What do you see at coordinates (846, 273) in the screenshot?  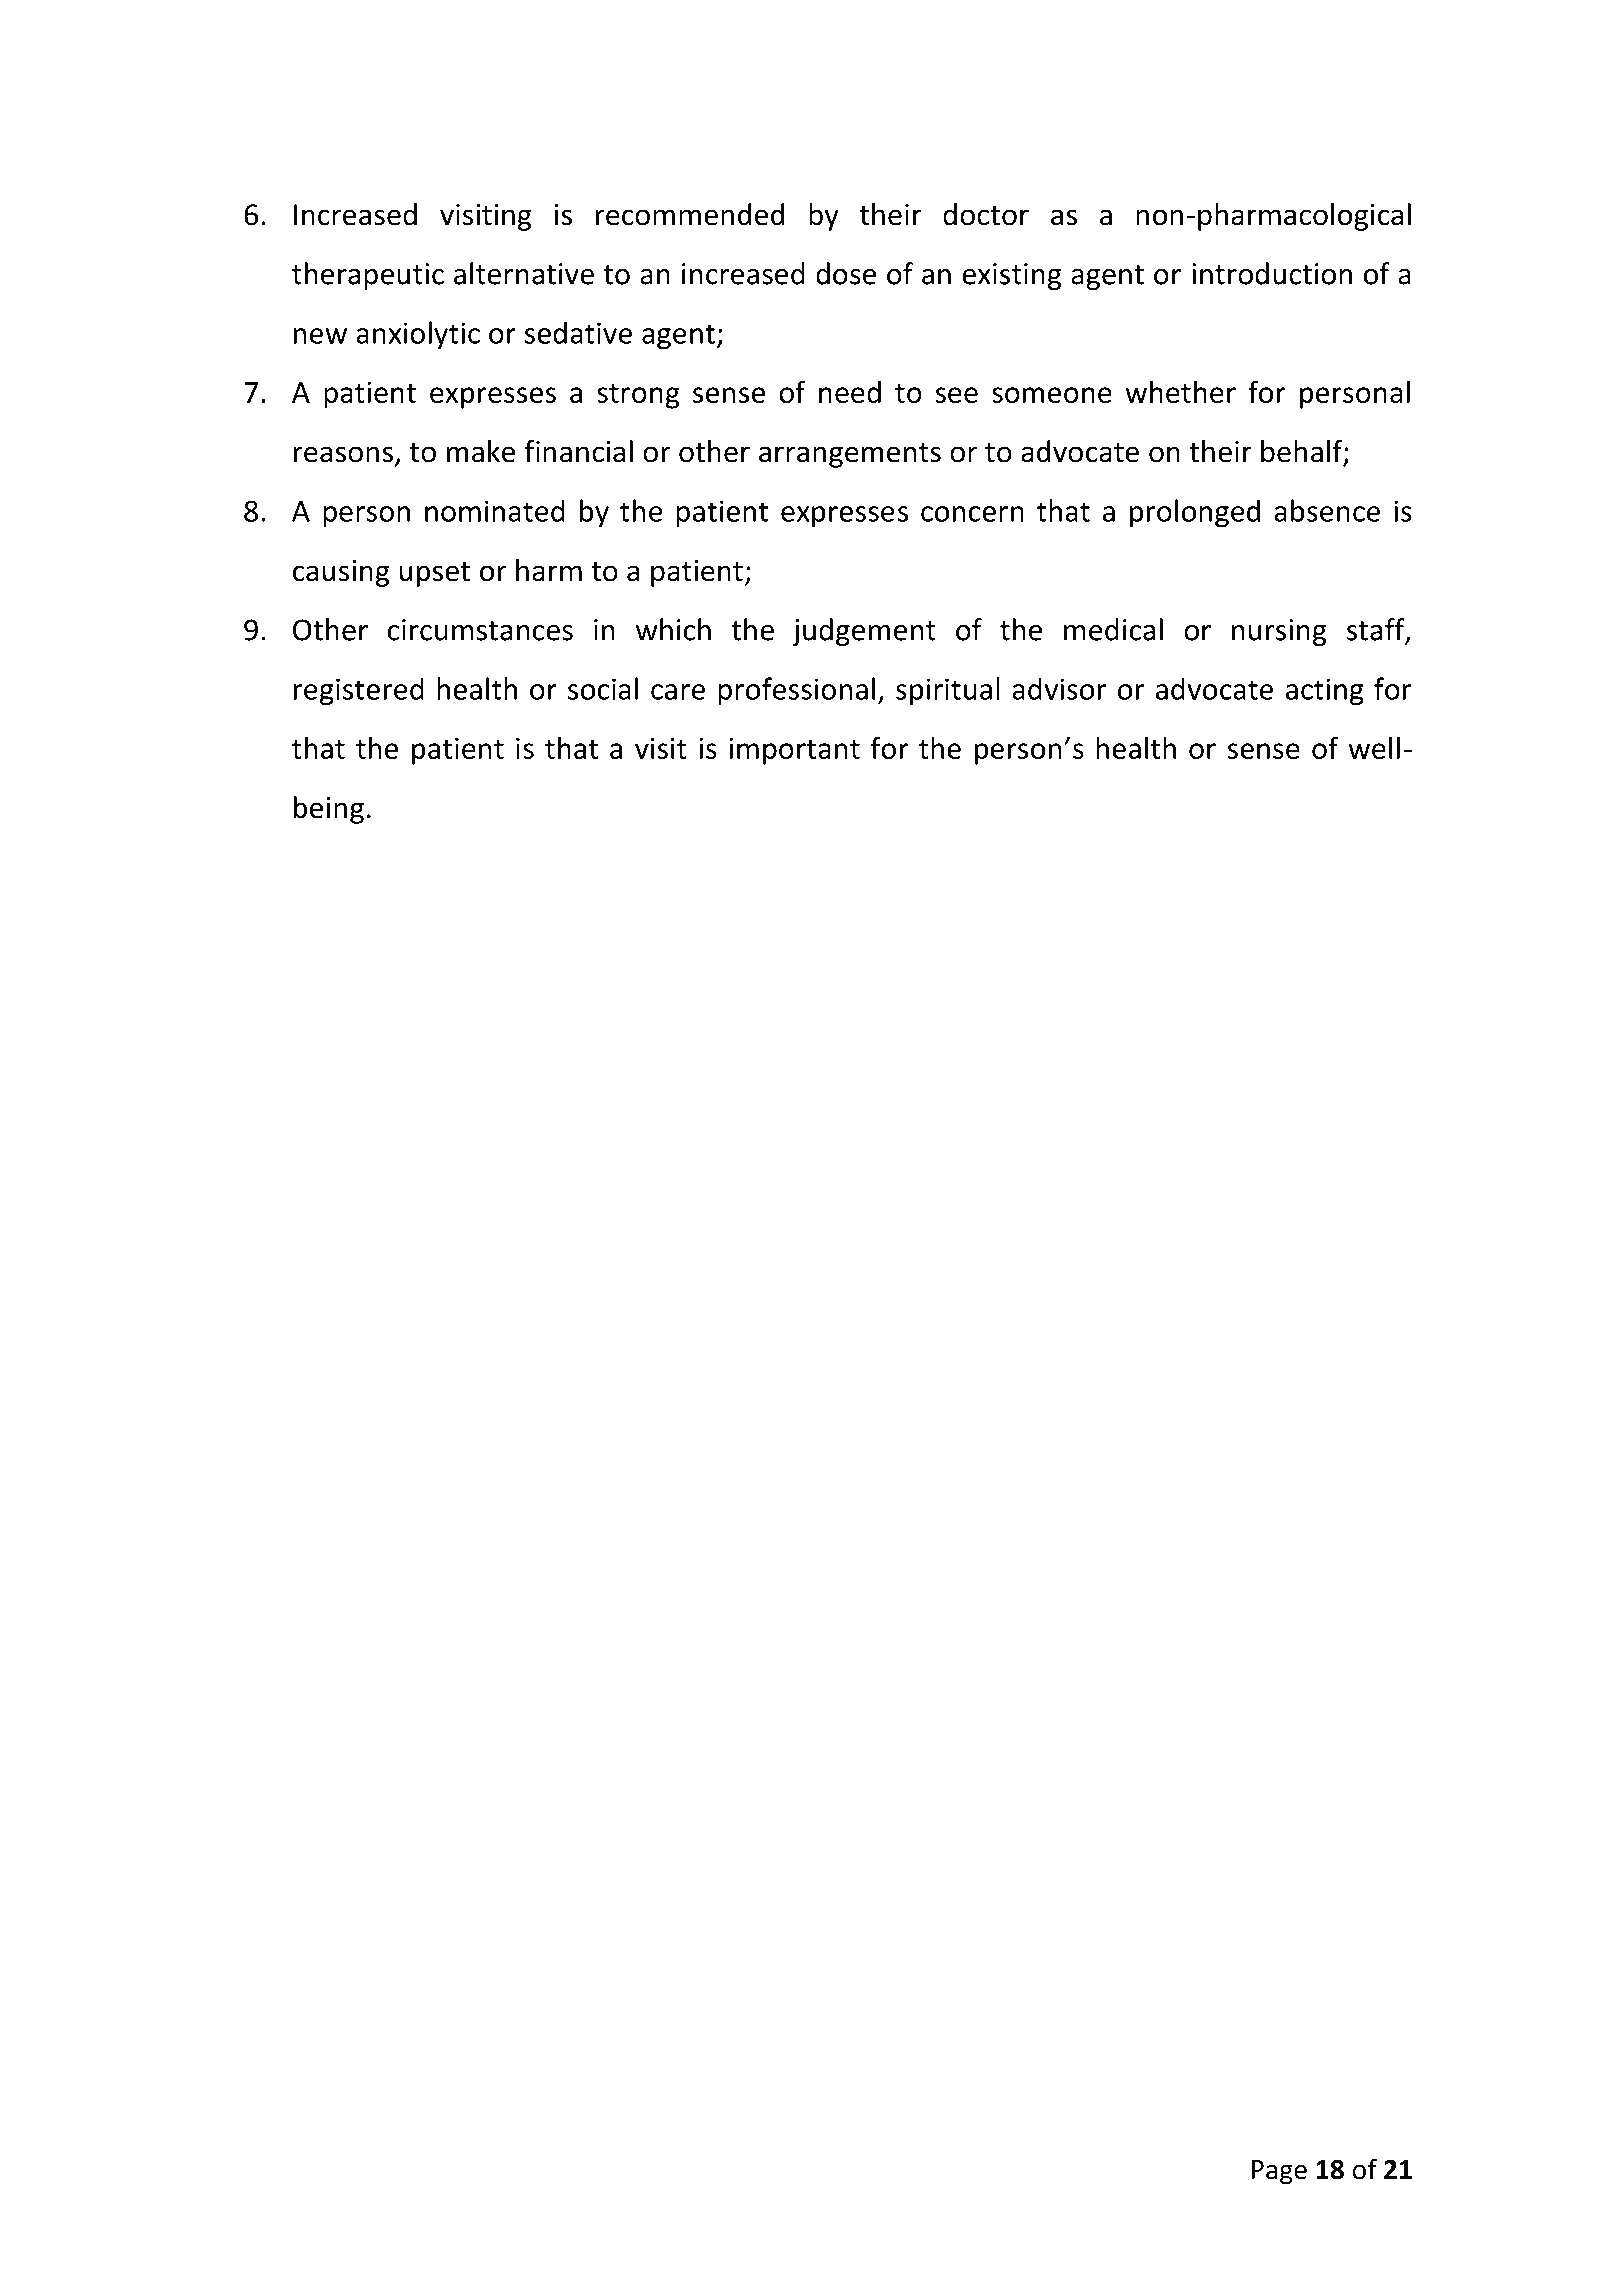 I see `dose` at bounding box center [846, 273].
